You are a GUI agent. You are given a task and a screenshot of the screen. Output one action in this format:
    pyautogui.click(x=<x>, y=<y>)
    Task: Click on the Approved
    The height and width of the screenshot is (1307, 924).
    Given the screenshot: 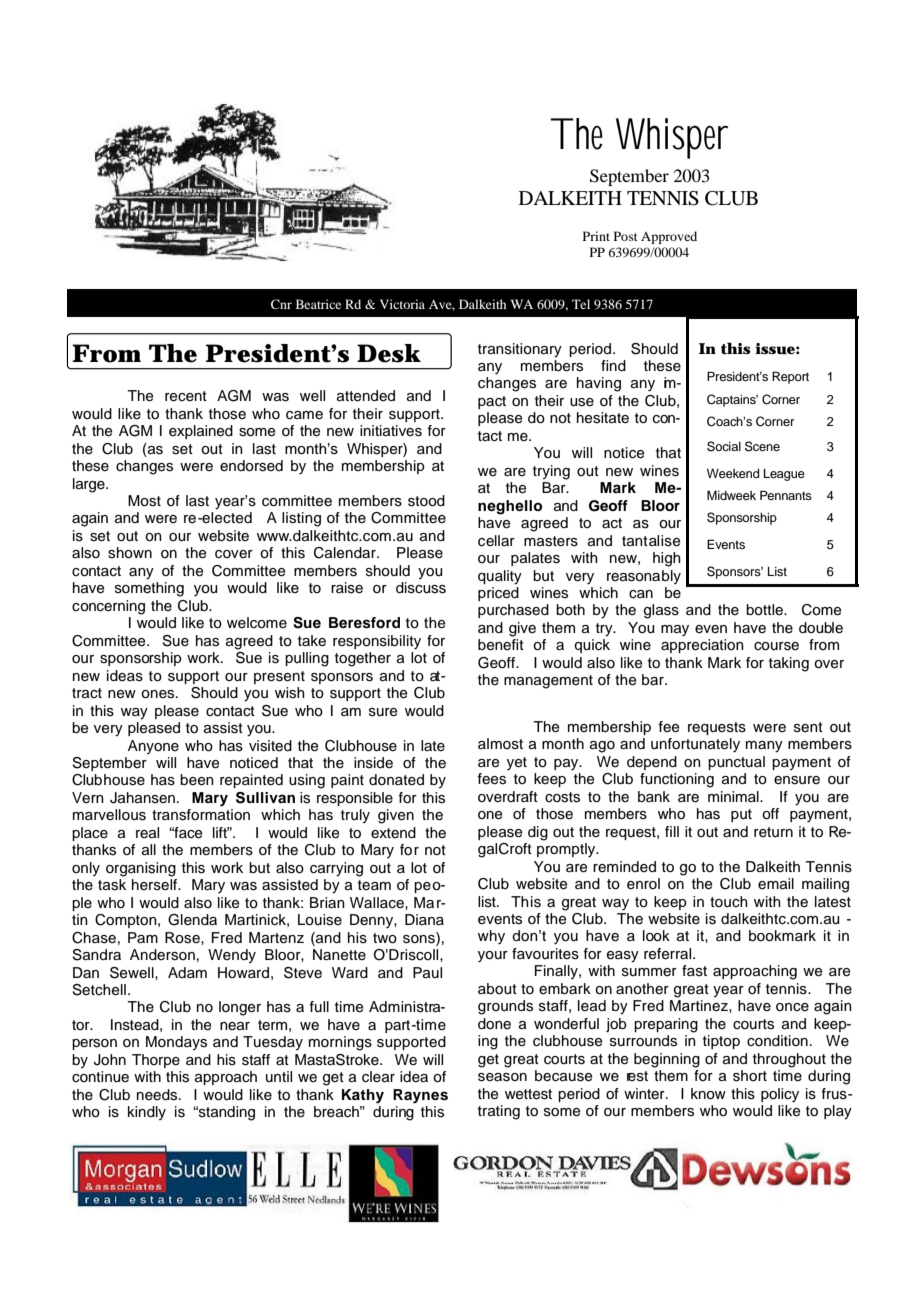 What is the action you would take?
    pyautogui.click(x=669, y=237)
